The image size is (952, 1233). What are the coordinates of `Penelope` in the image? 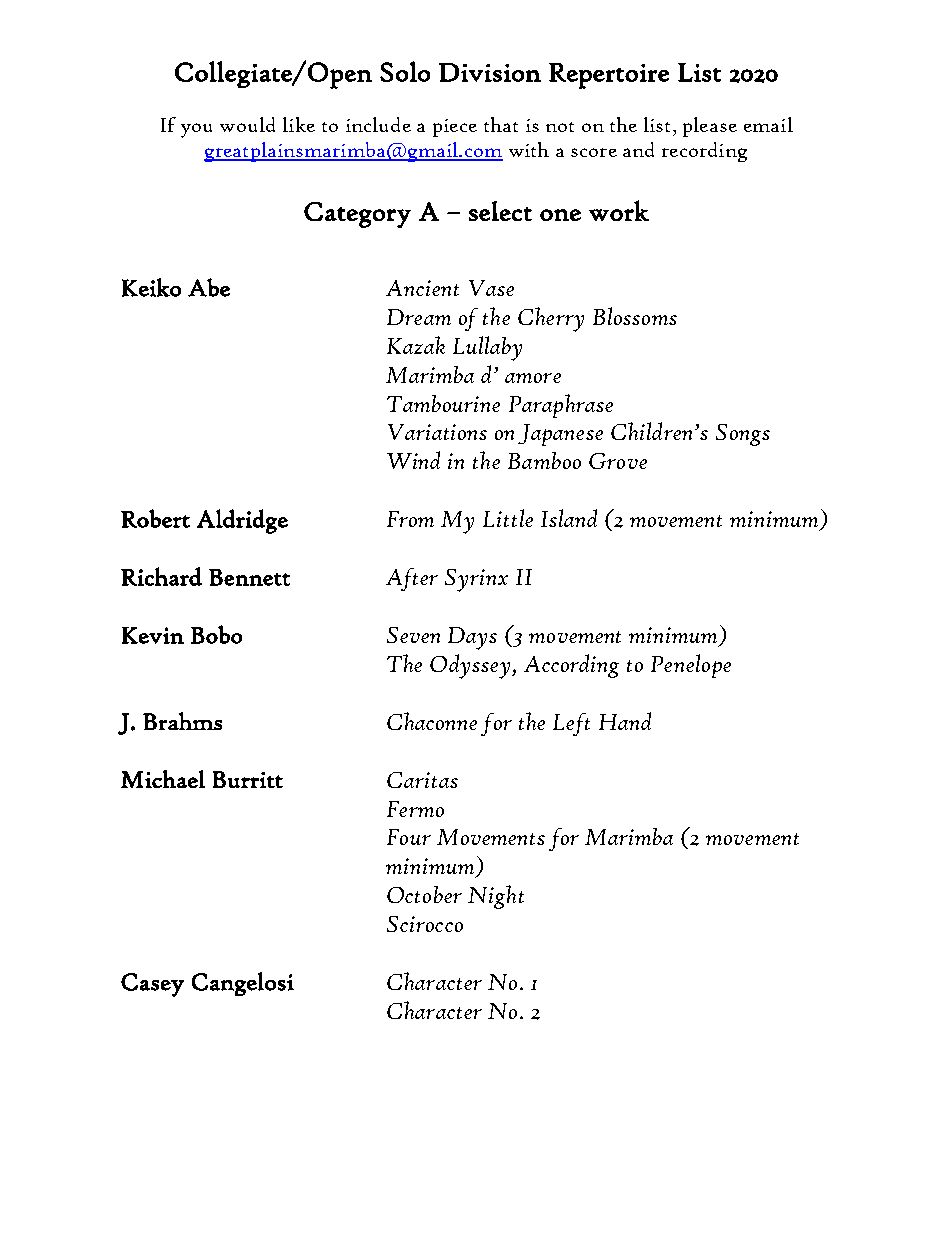 It's located at (691, 666).
